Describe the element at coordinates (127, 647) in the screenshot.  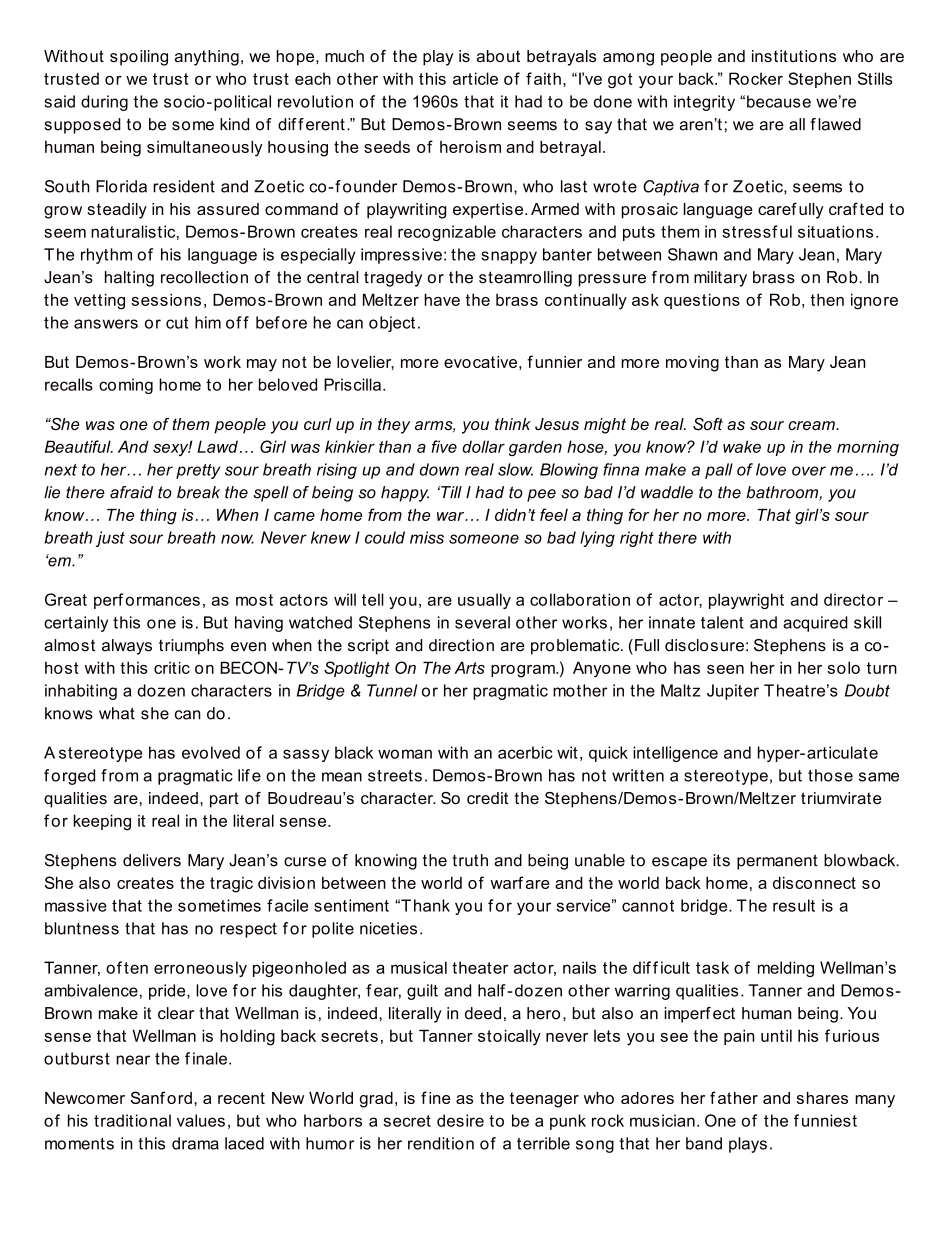
I see `always` at that location.
